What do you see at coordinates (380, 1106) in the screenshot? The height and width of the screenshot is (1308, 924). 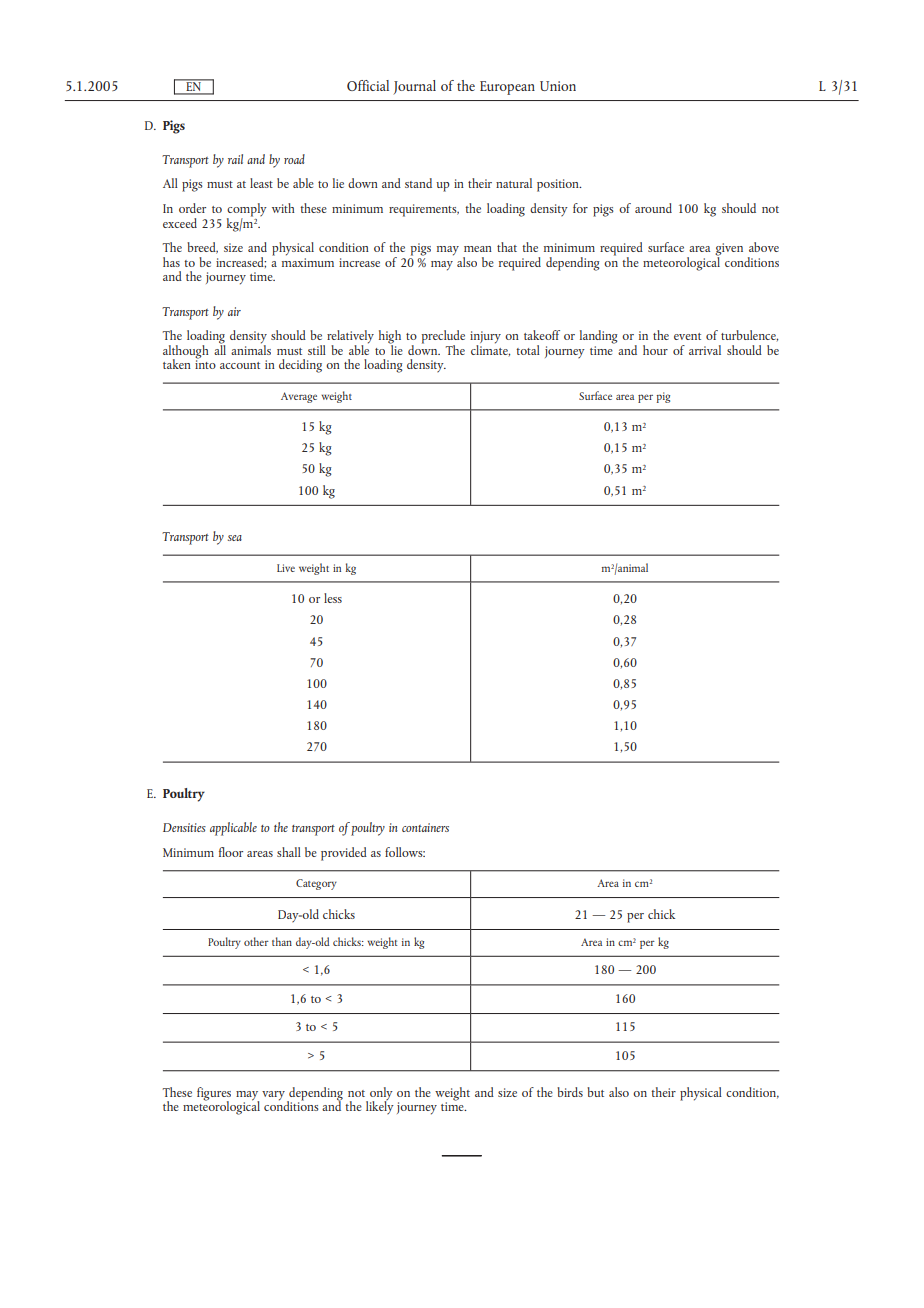 I see `likely` at bounding box center [380, 1106].
